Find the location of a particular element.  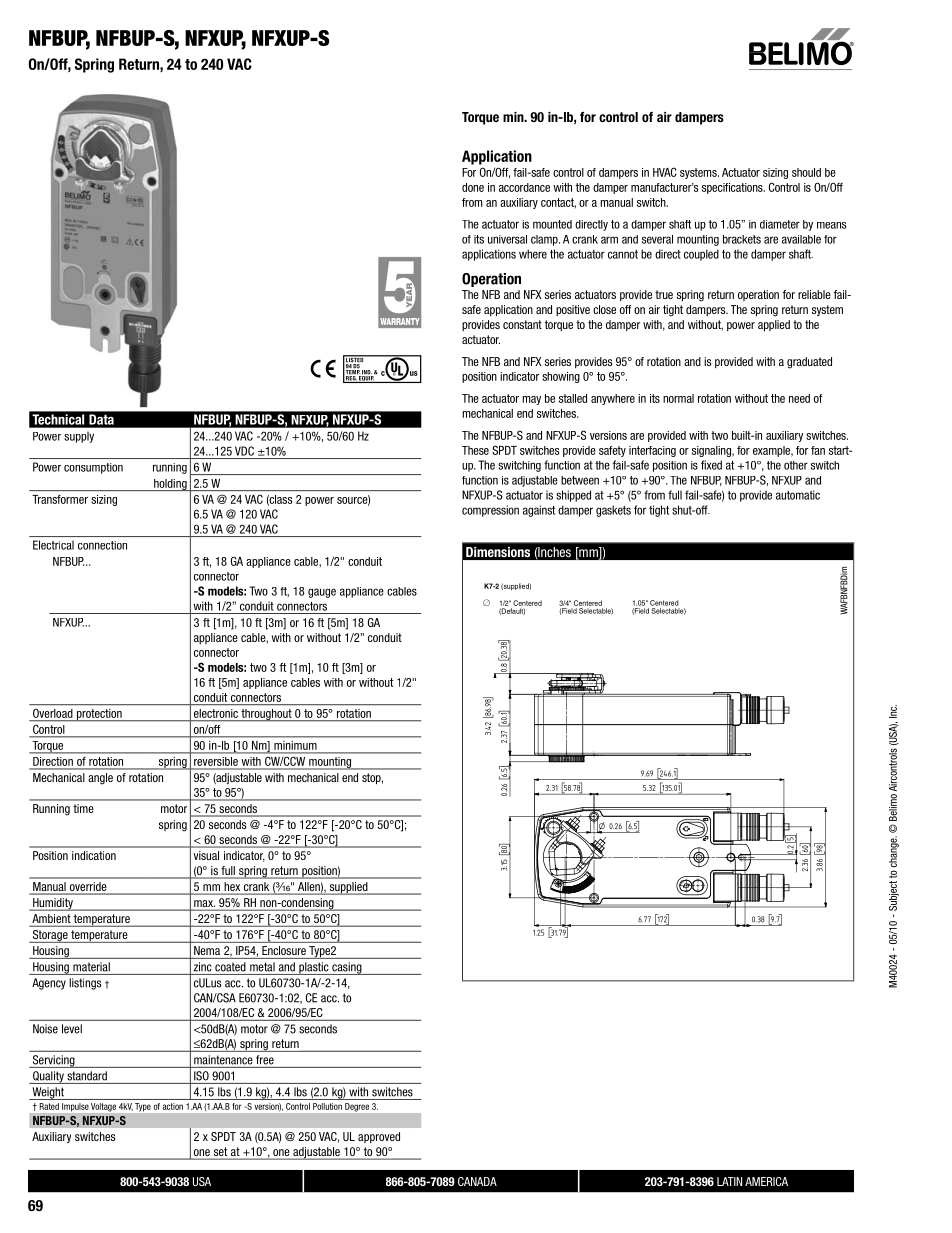

supply is located at coordinates (79, 437).
